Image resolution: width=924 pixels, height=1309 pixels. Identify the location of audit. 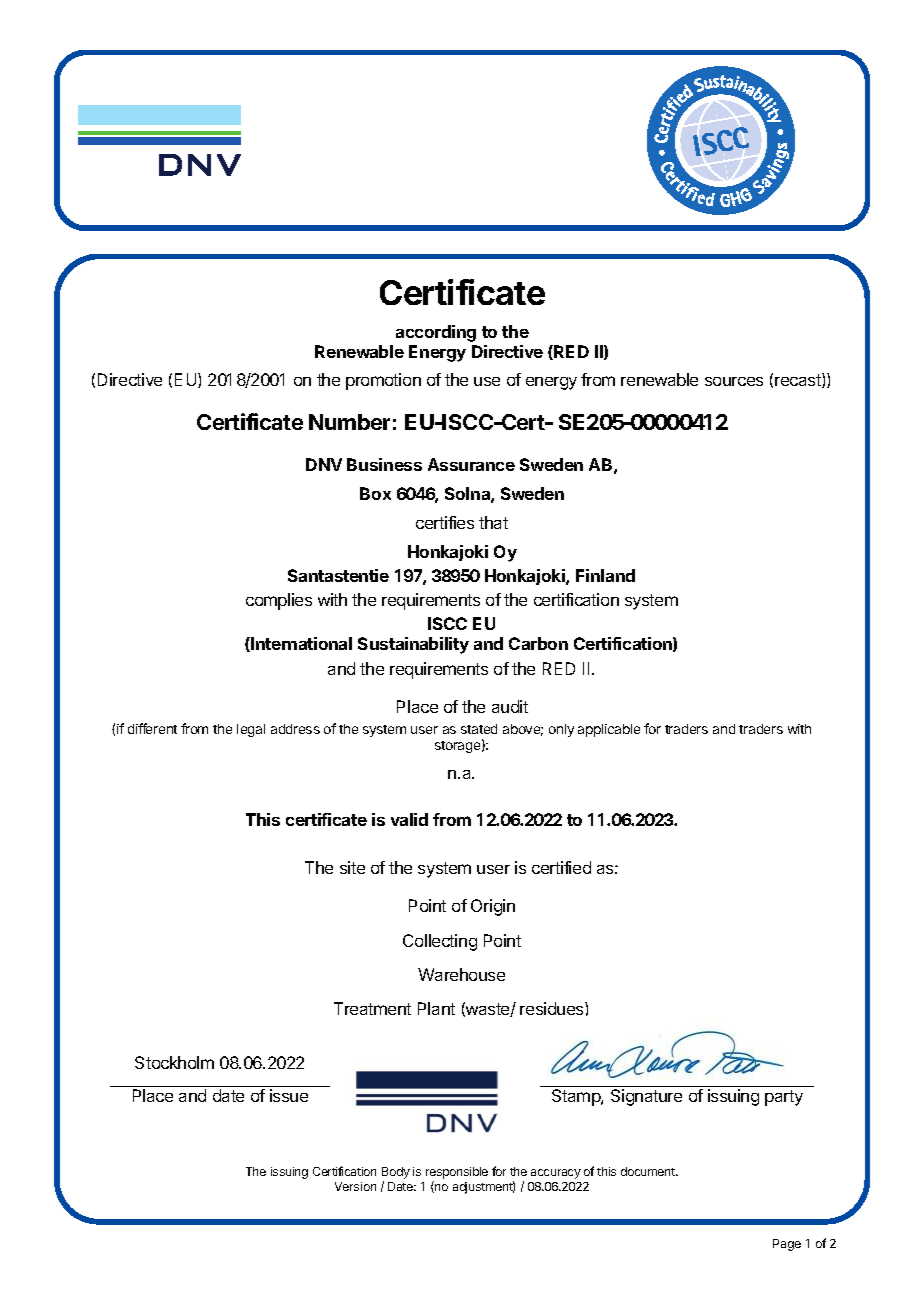
(510, 706).
